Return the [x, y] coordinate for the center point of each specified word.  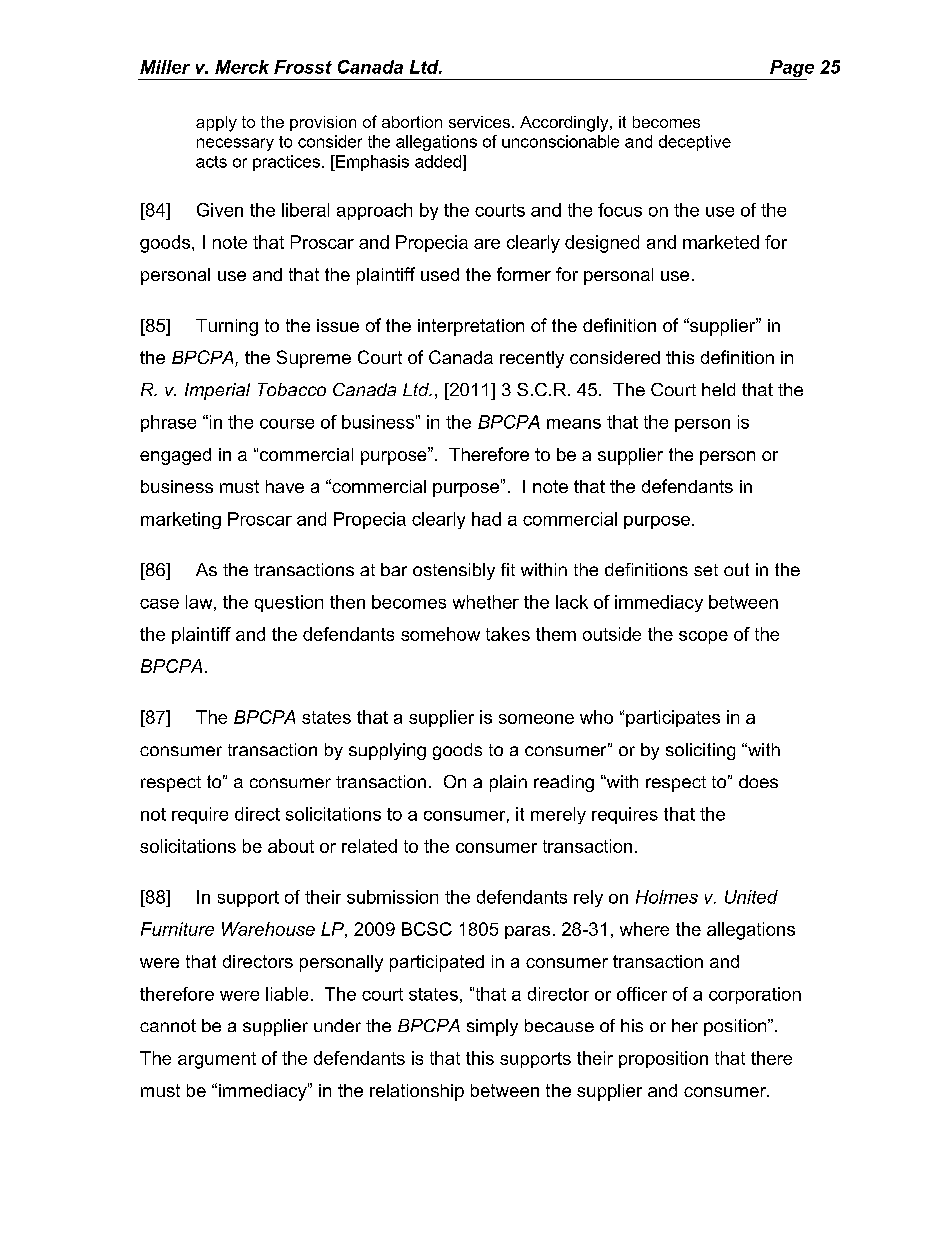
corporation [755, 995]
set [706, 570]
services [479, 122]
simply [492, 1027]
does [758, 781]
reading [564, 783]
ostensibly [454, 571]
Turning [227, 327]
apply [216, 124]
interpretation [471, 327]
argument [217, 1060]
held [718, 389]
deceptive [695, 143]
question [289, 603]
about [291, 846]
